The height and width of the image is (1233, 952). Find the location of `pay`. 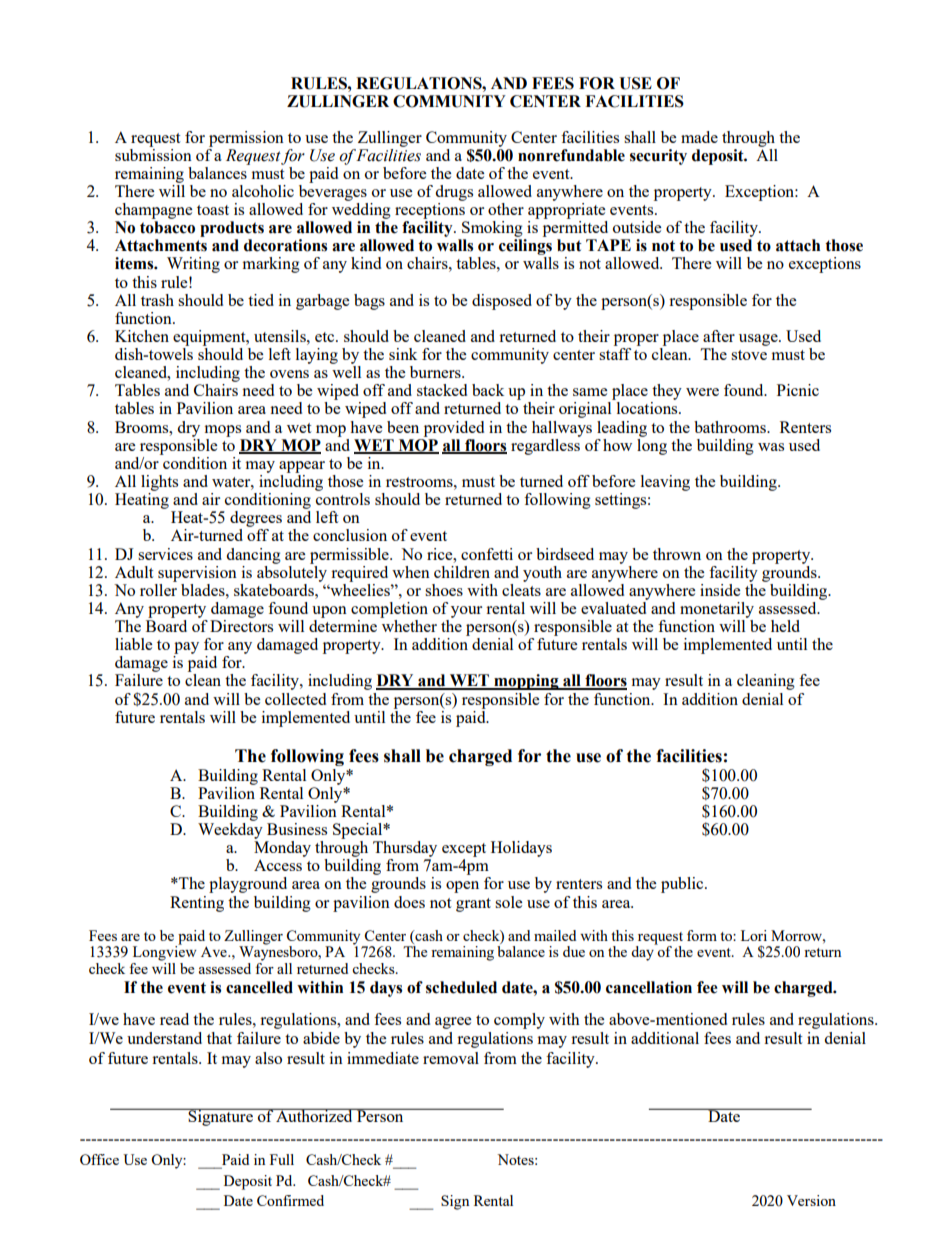

pay is located at coordinates (186, 648).
